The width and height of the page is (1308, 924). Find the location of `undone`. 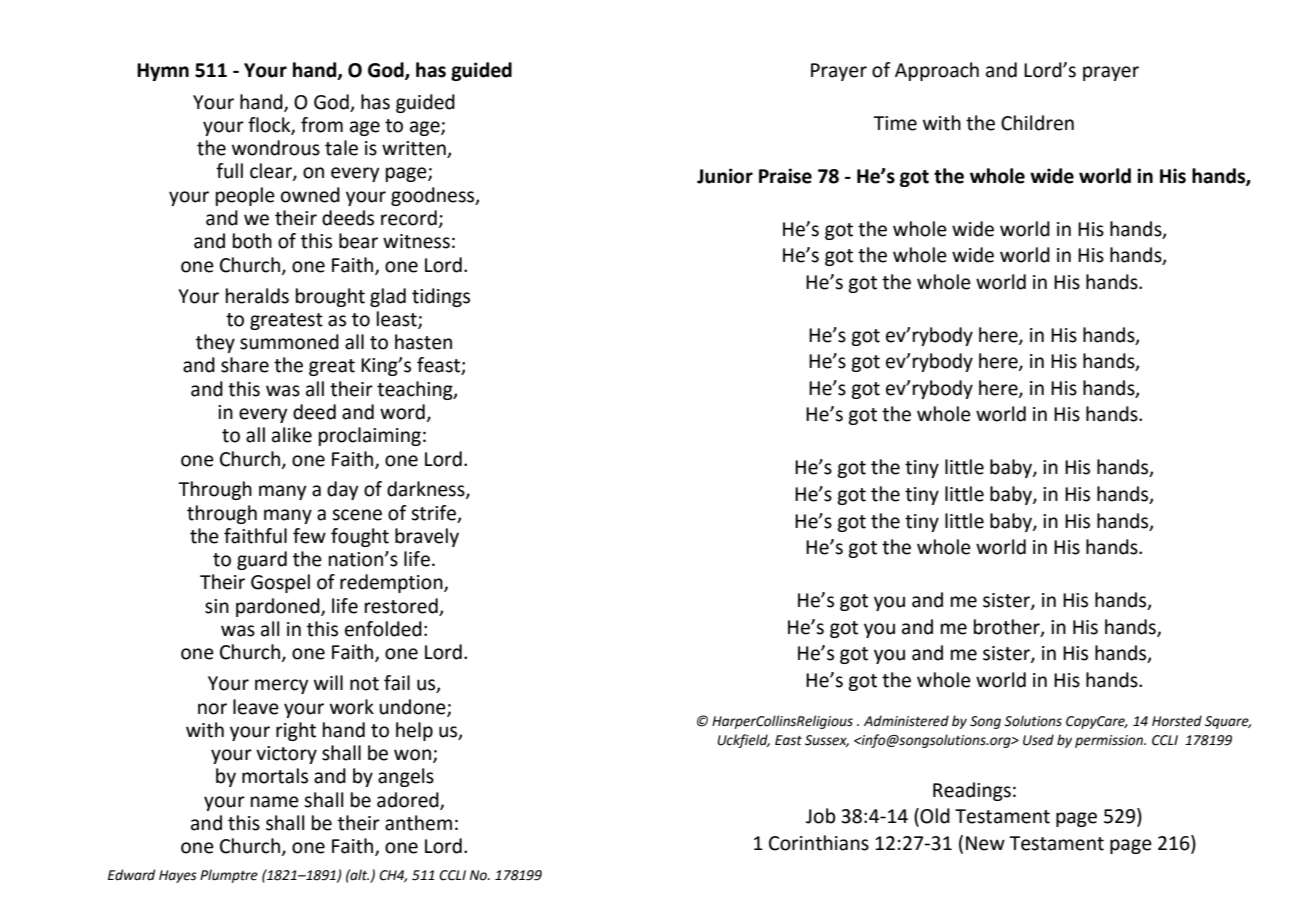

undone is located at coordinates (413, 707).
